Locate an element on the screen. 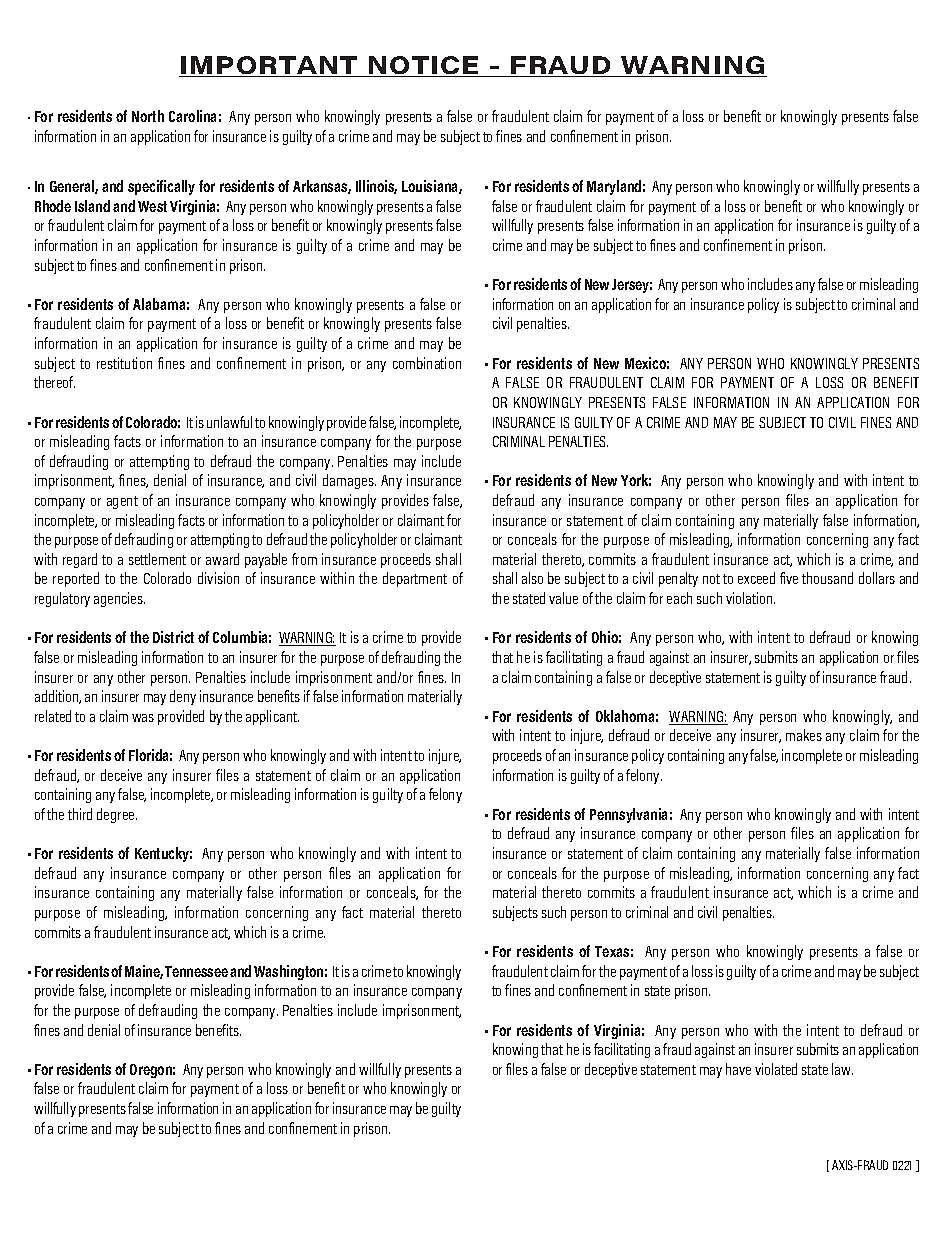 This screenshot has height=1233, width=952. settlement is located at coordinates (157, 559).
